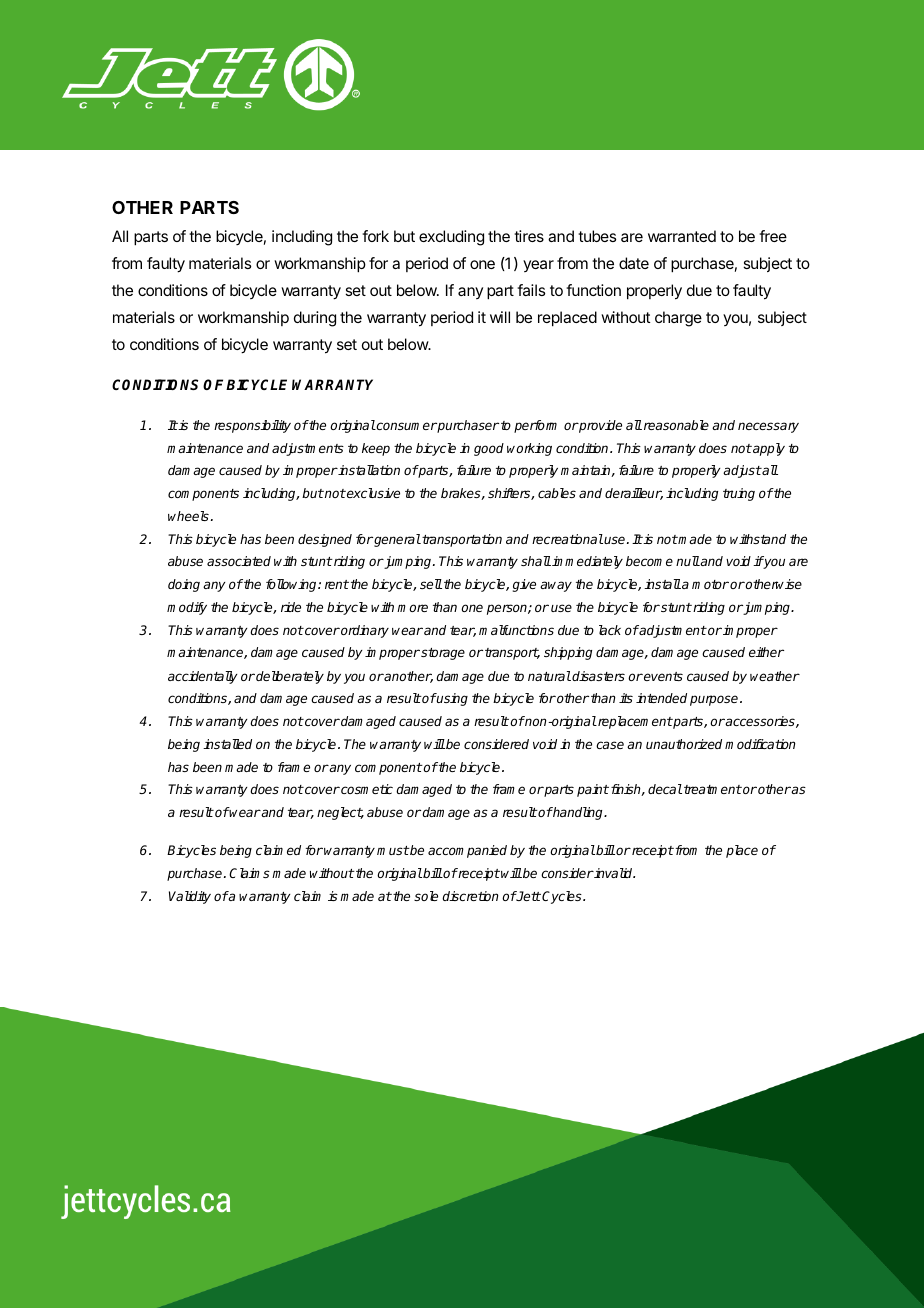 The height and width of the screenshot is (1308, 924). I want to click on fork, so click(375, 236).
